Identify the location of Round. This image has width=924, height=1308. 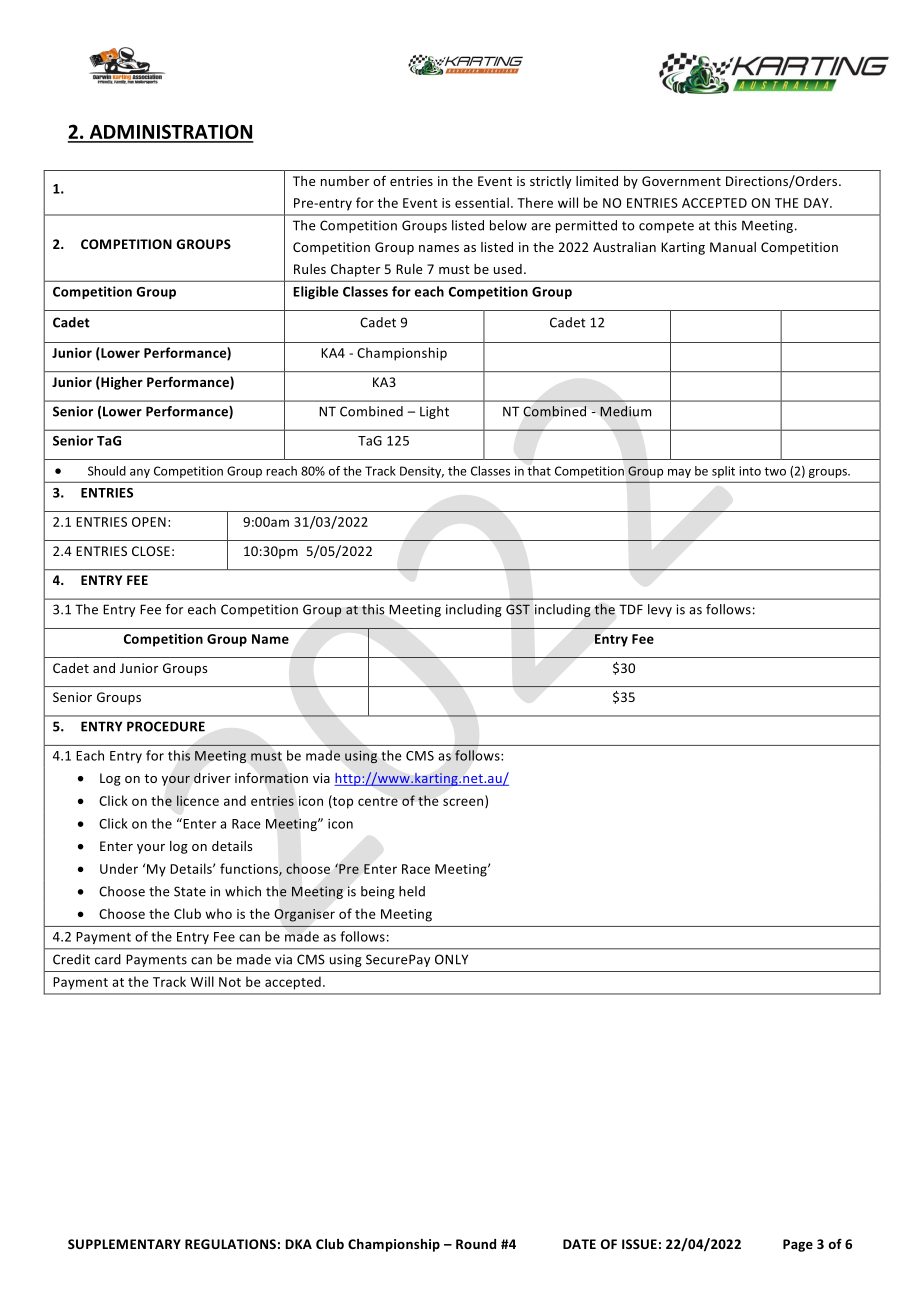
(476, 1244).
